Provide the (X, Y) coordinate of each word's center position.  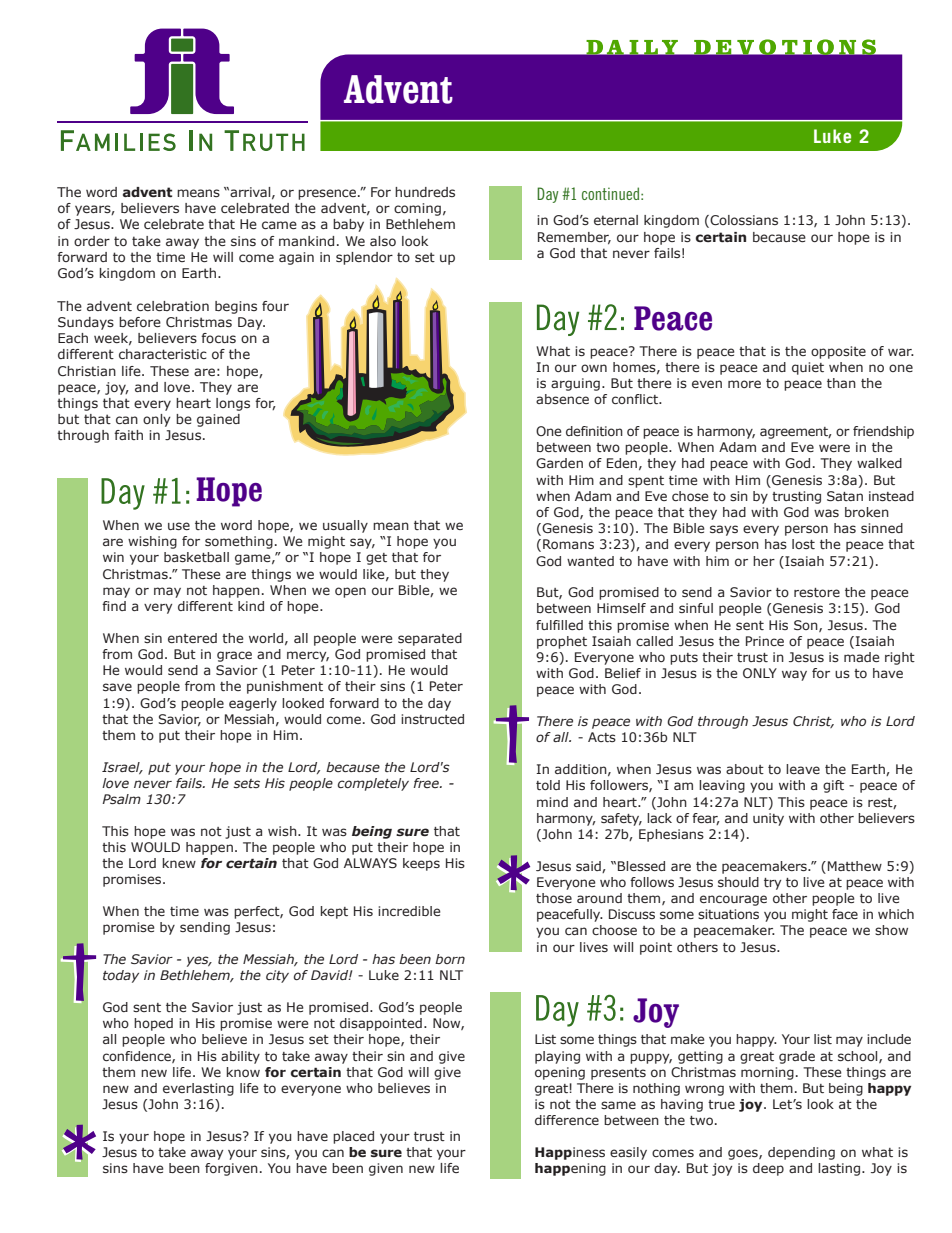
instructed (432, 719)
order (92, 241)
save (117, 687)
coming (417, 209)
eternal (616, 220)
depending (801, 1153)
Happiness (570, 1153)
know (243, 1072)
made (862, 657)
